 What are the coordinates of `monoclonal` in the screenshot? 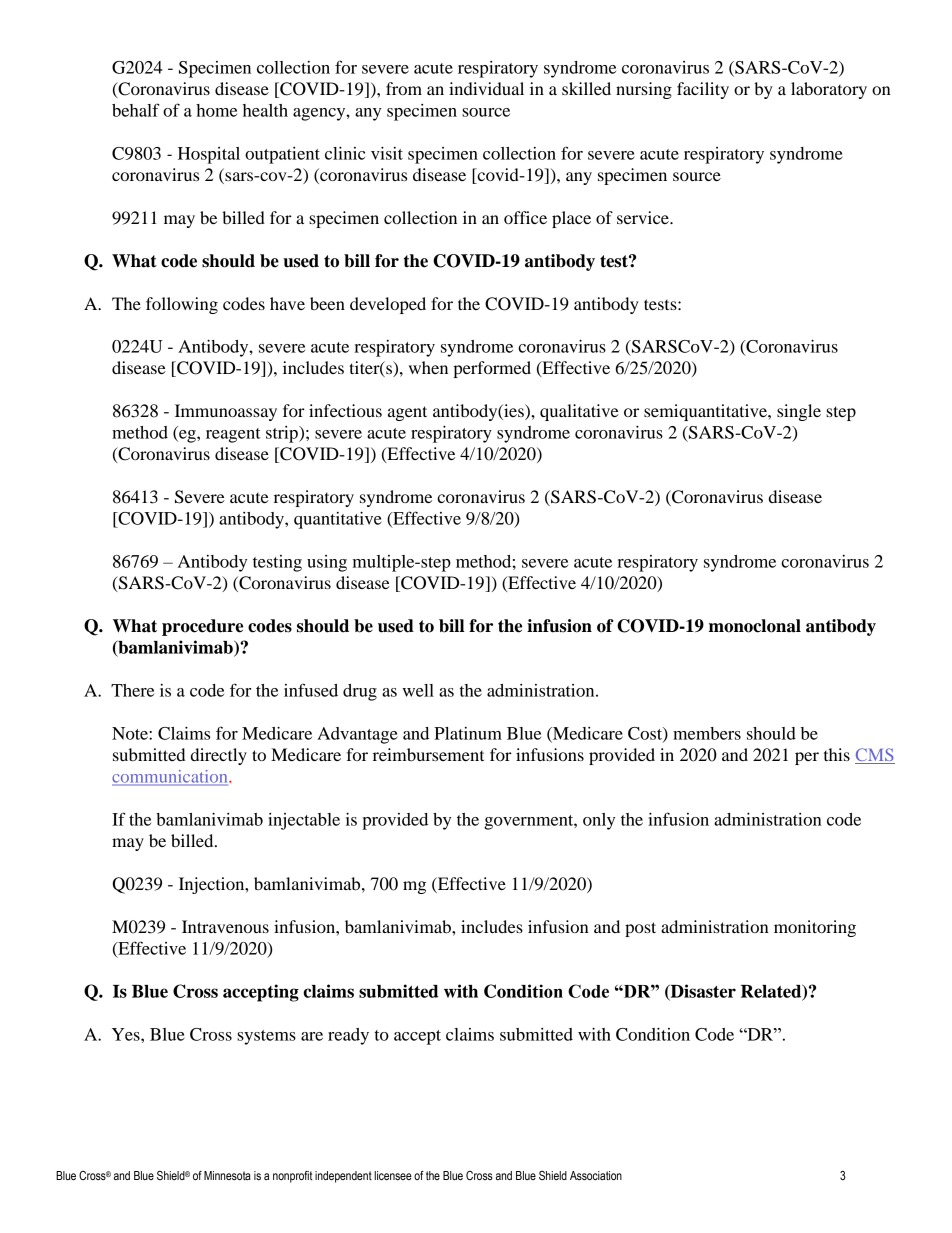 It's located at (755, 626).
